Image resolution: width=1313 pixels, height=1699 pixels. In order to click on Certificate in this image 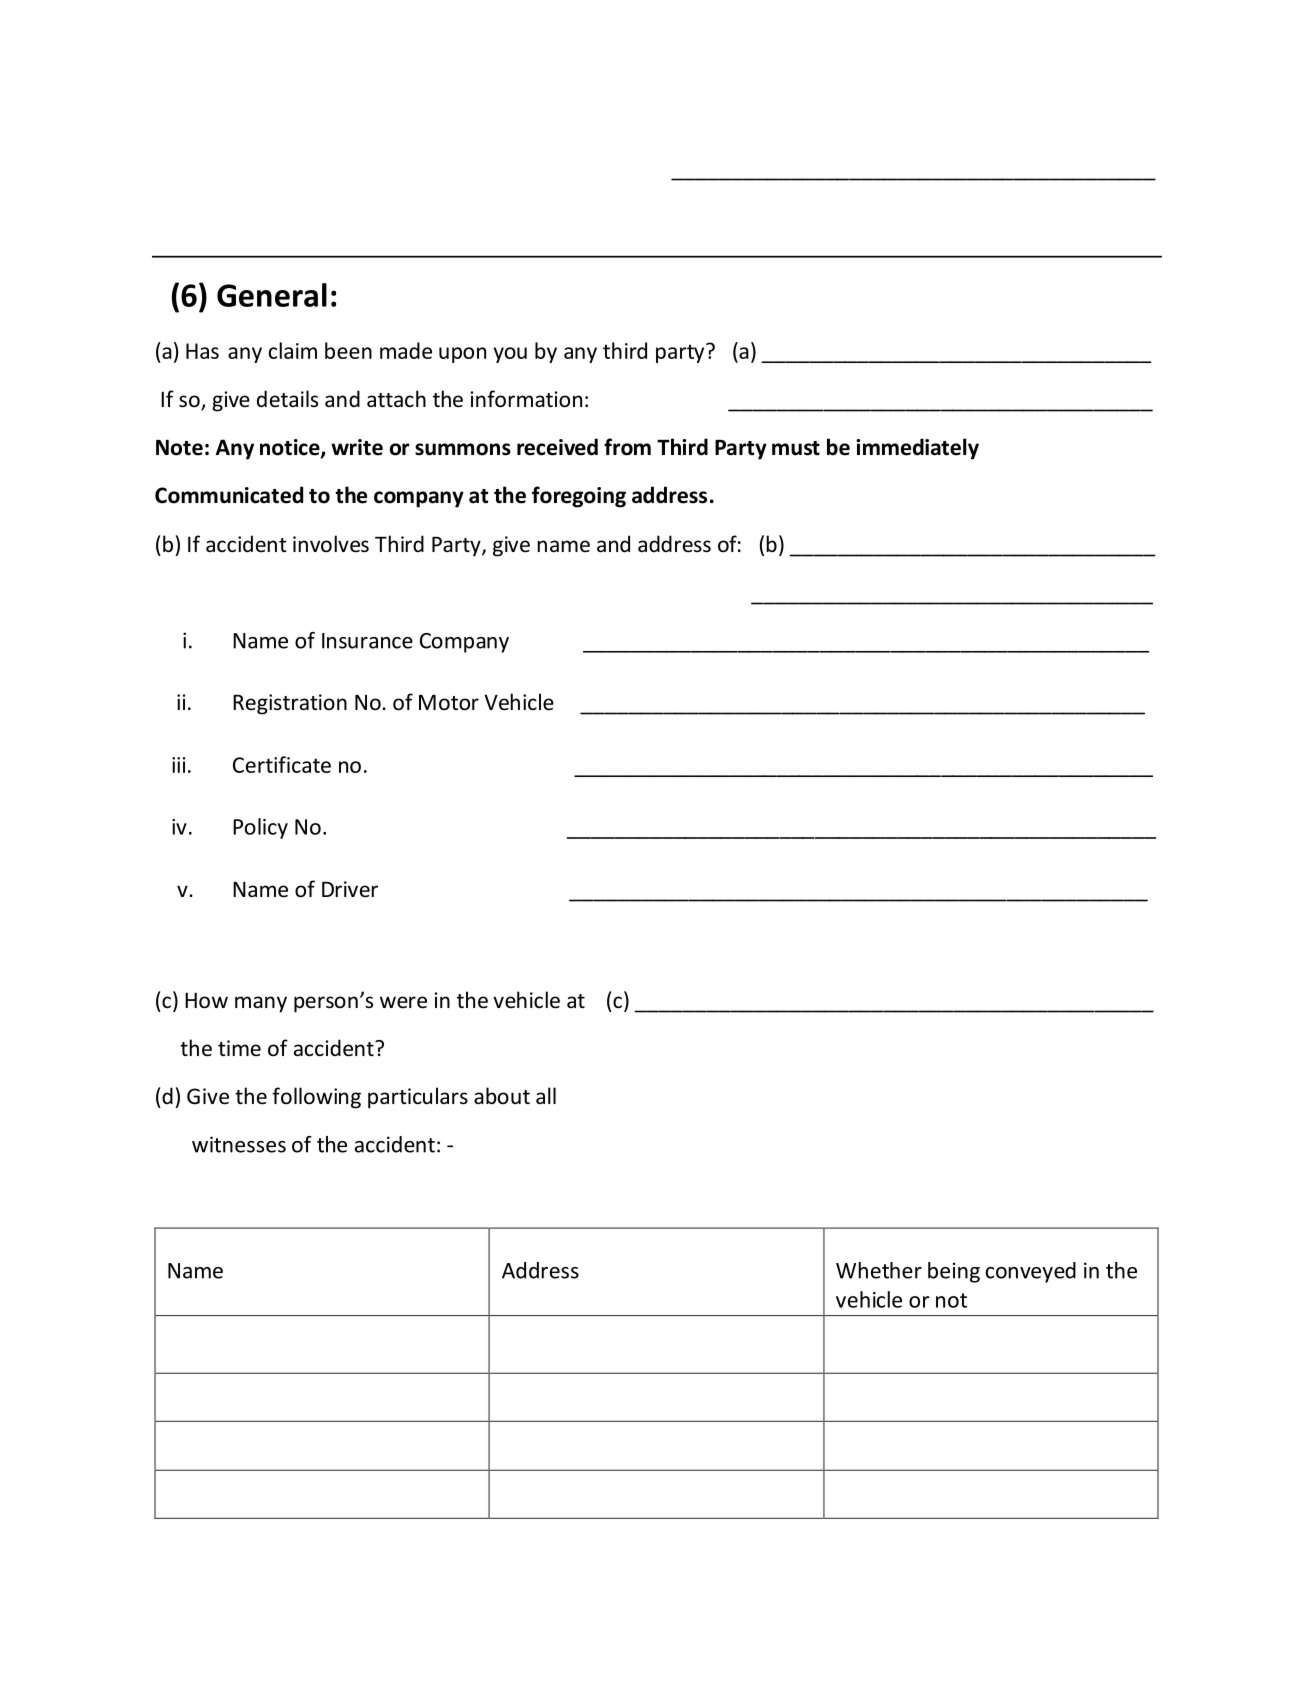, I will do `click(282, 764)`.
